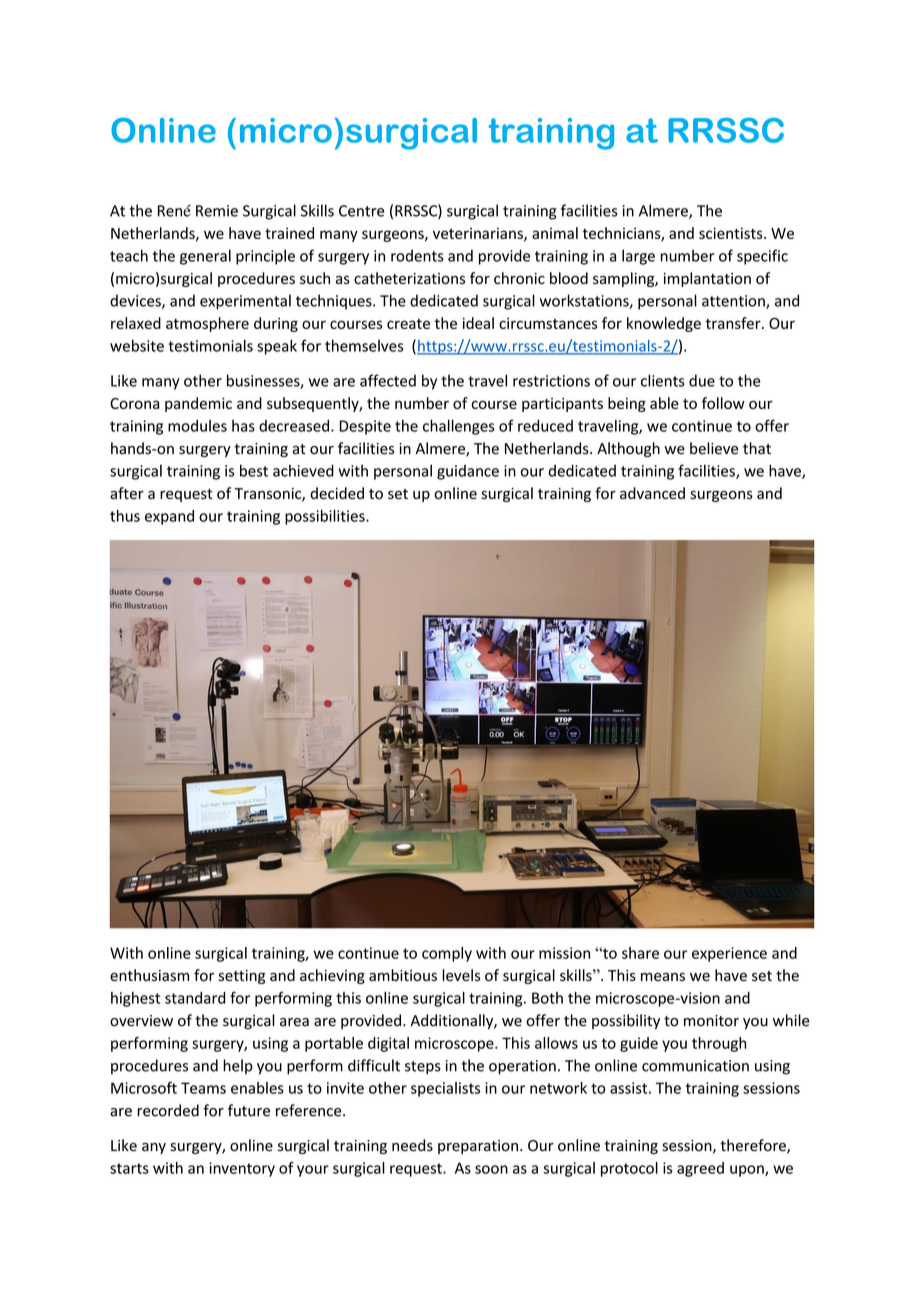 The width and height of the image is (924, 1308). I want to click on advanced, so click(652, 493).
